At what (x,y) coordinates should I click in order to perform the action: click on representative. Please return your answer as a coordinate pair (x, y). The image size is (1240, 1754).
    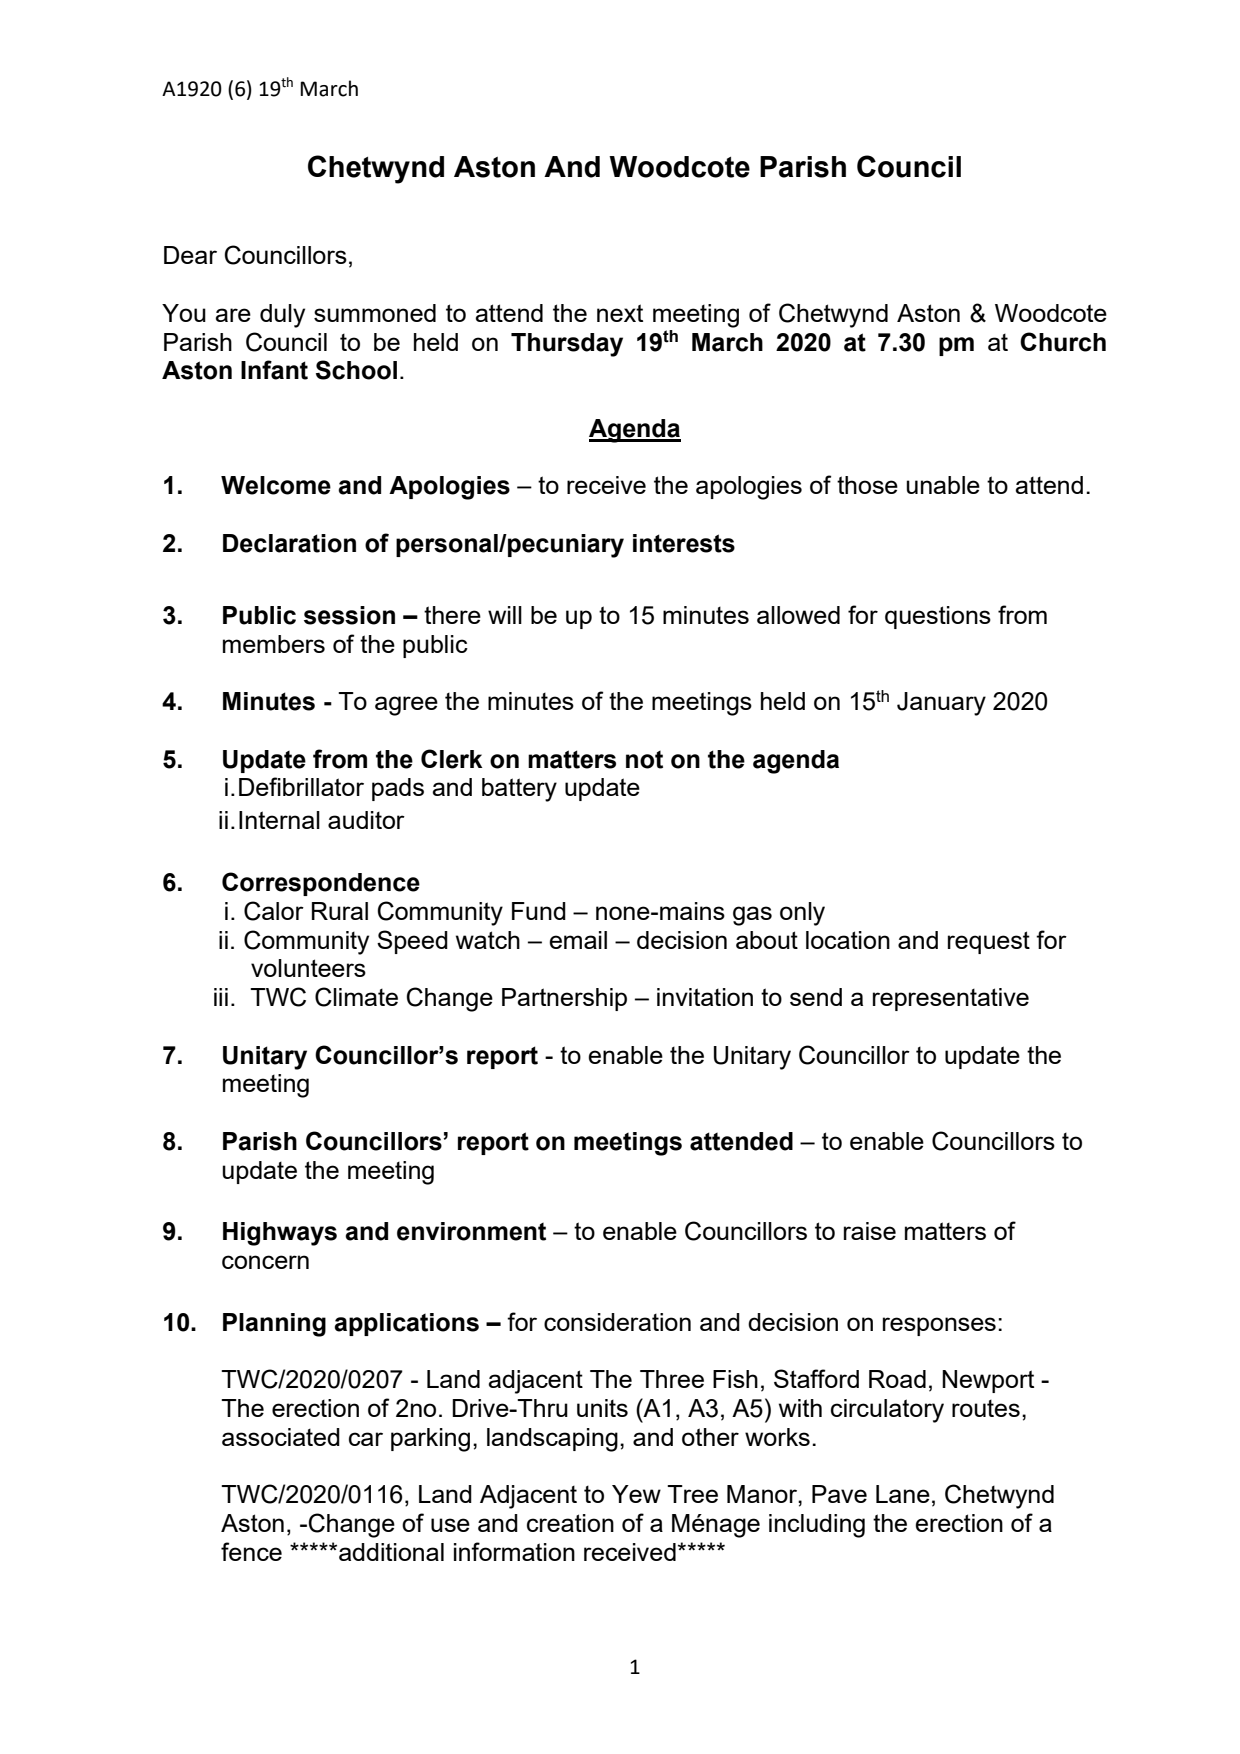
    Looking at the image, I should click on (951, 999).
